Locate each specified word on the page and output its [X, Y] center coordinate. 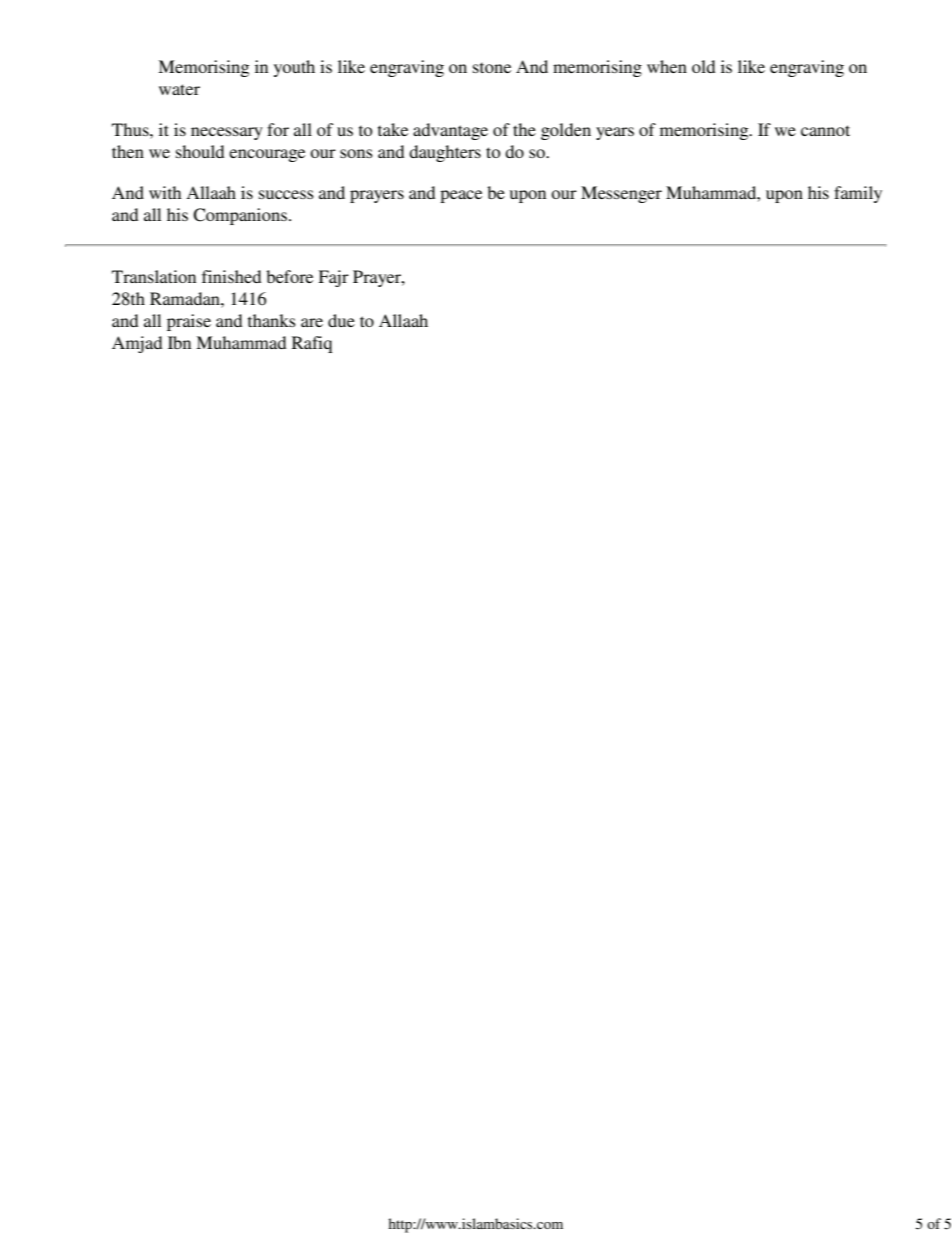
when [667, 66]
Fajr [333, 278]
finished [232, 276]
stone [492, 67]
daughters [445, 153]
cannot [825, 130]
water [179, 89]
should [200, 151]
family [858, 194]
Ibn [179, 342]
